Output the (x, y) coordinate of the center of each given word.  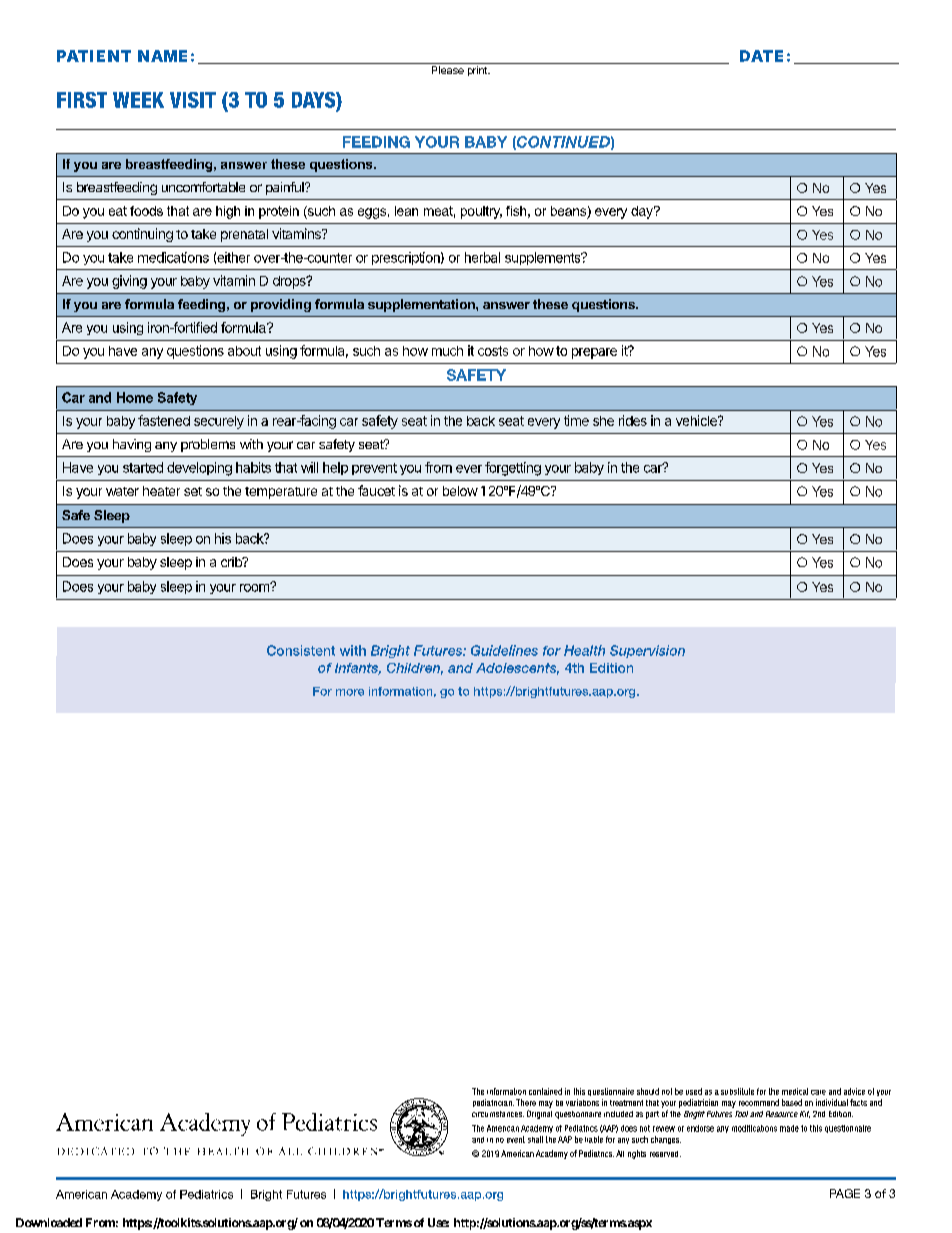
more (350, 692)
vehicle (697, 420)
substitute (737, 1091)
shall (535, 1139)
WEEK (138, 100)
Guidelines (504, 650)
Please (448, 70)
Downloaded (49, 1222)
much (447, 351)
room (255, 587)
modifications (754, 1128)
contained (545, 1091)
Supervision (647, 651)
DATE (761, 56)
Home (135, 397)
